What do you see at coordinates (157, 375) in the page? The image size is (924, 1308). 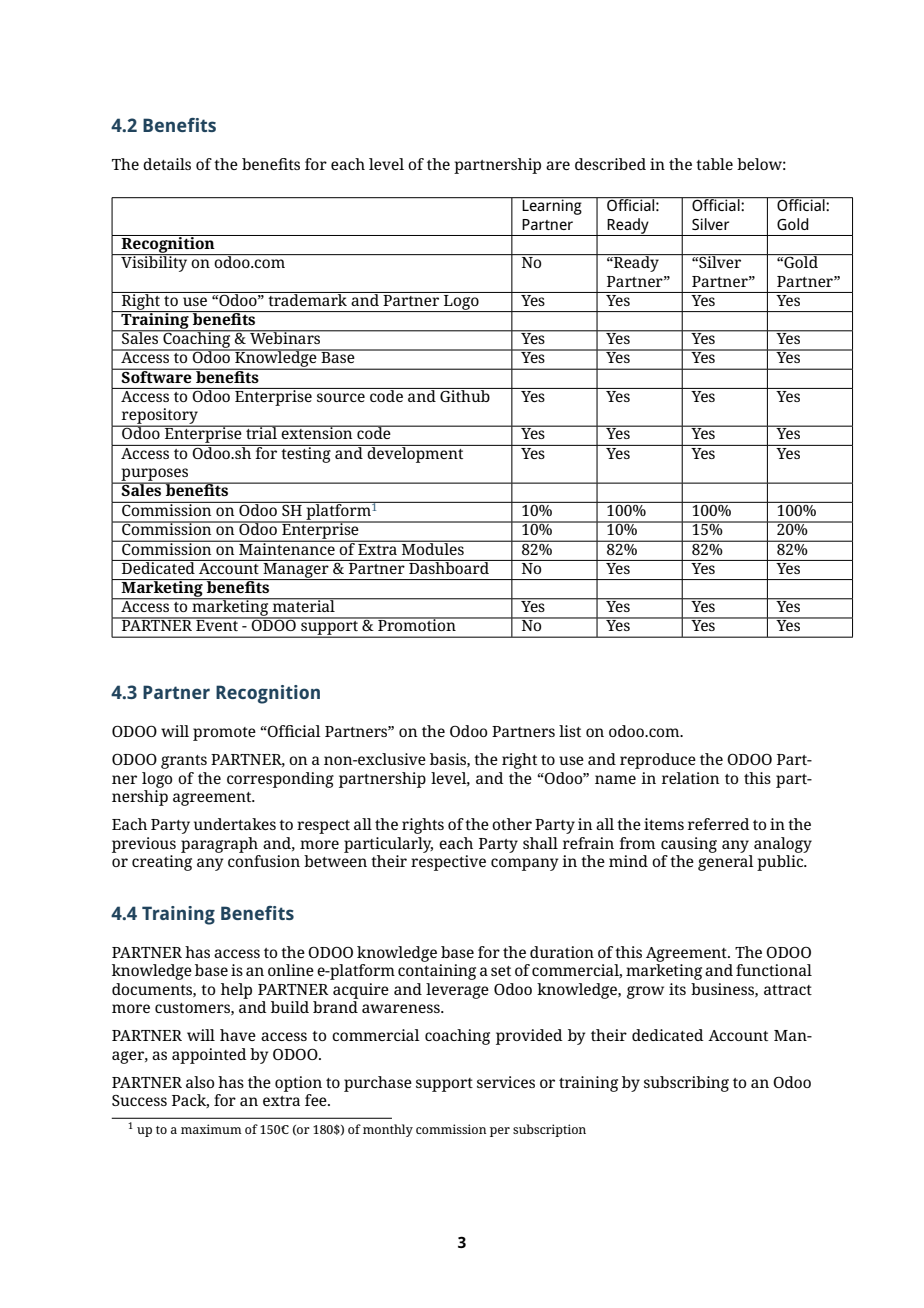 I see `Software` at bounding box center [157, 375].
